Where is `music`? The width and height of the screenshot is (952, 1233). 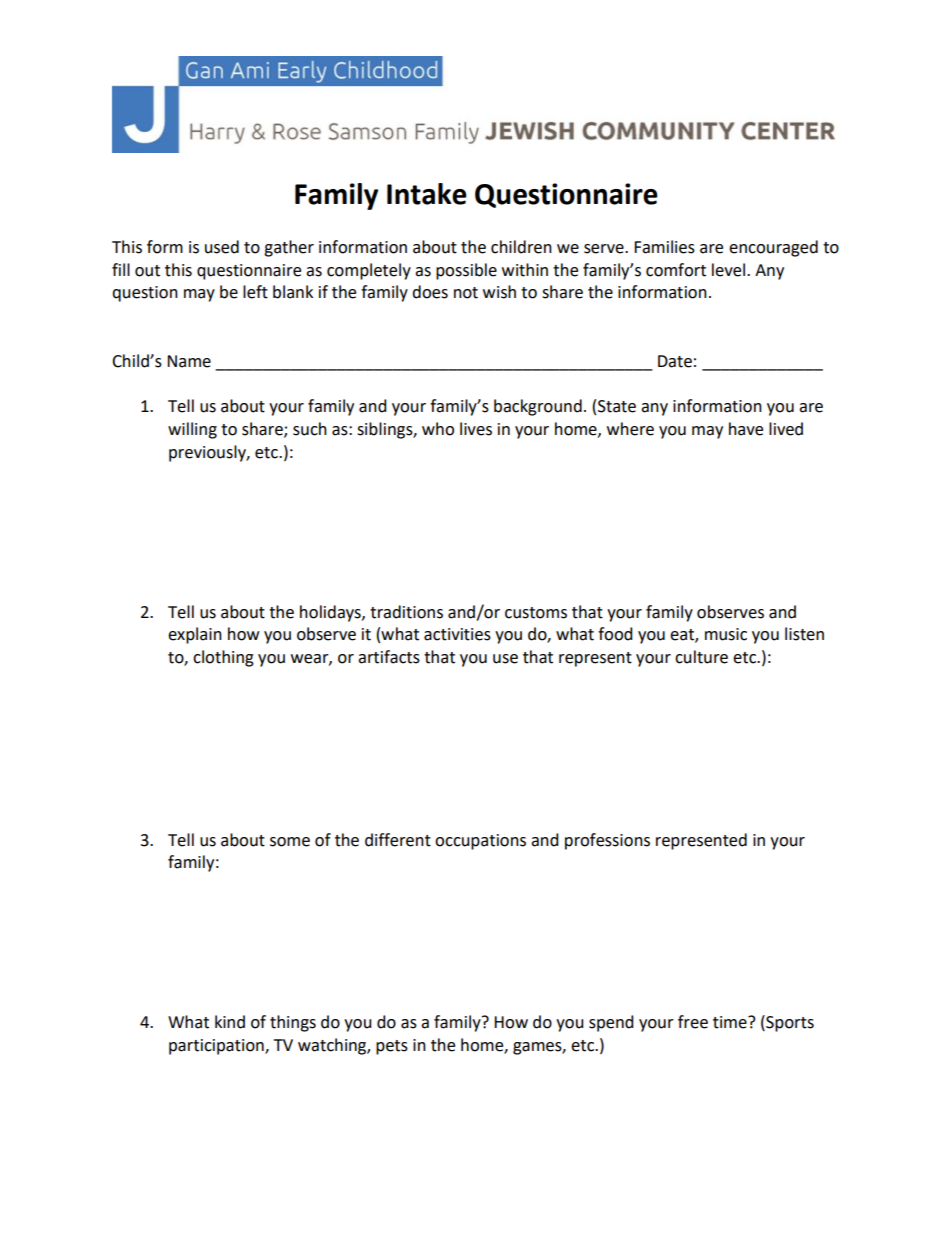
music is located at coordinates (726, 634).
